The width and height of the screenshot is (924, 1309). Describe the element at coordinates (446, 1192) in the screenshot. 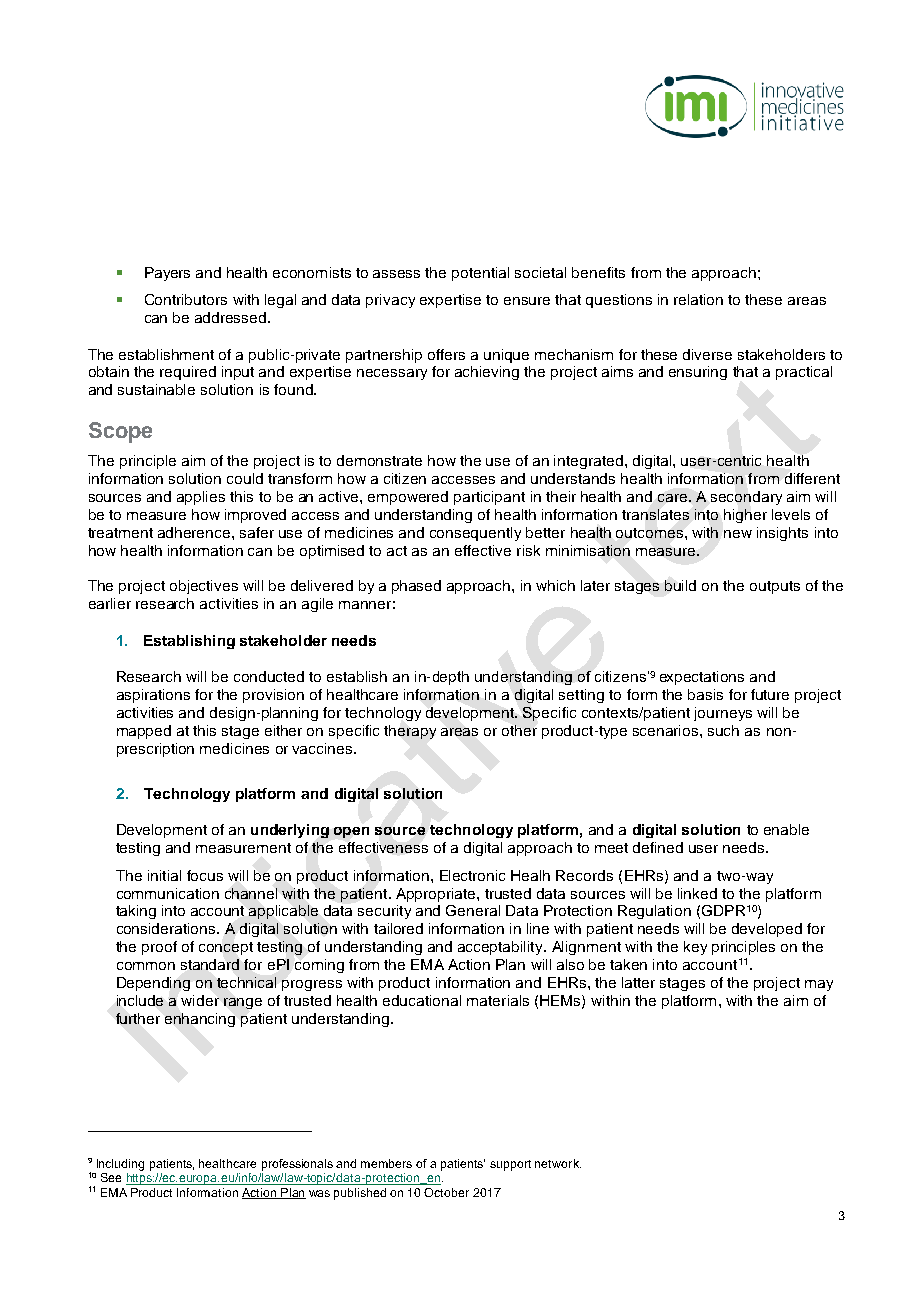

I see `October` at that location.
